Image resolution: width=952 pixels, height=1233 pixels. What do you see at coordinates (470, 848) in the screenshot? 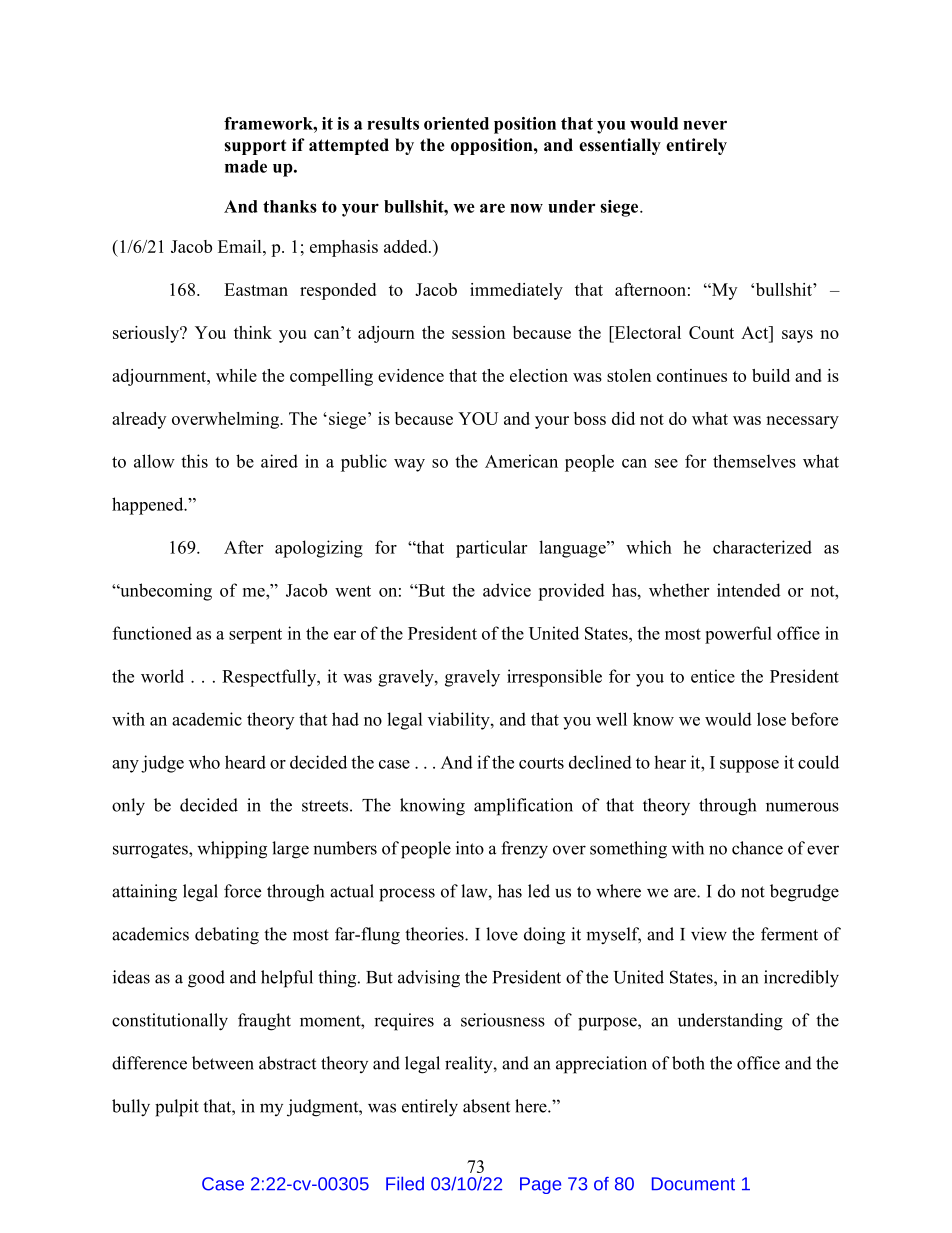
I see `into` at bounding box center [470, 848].
